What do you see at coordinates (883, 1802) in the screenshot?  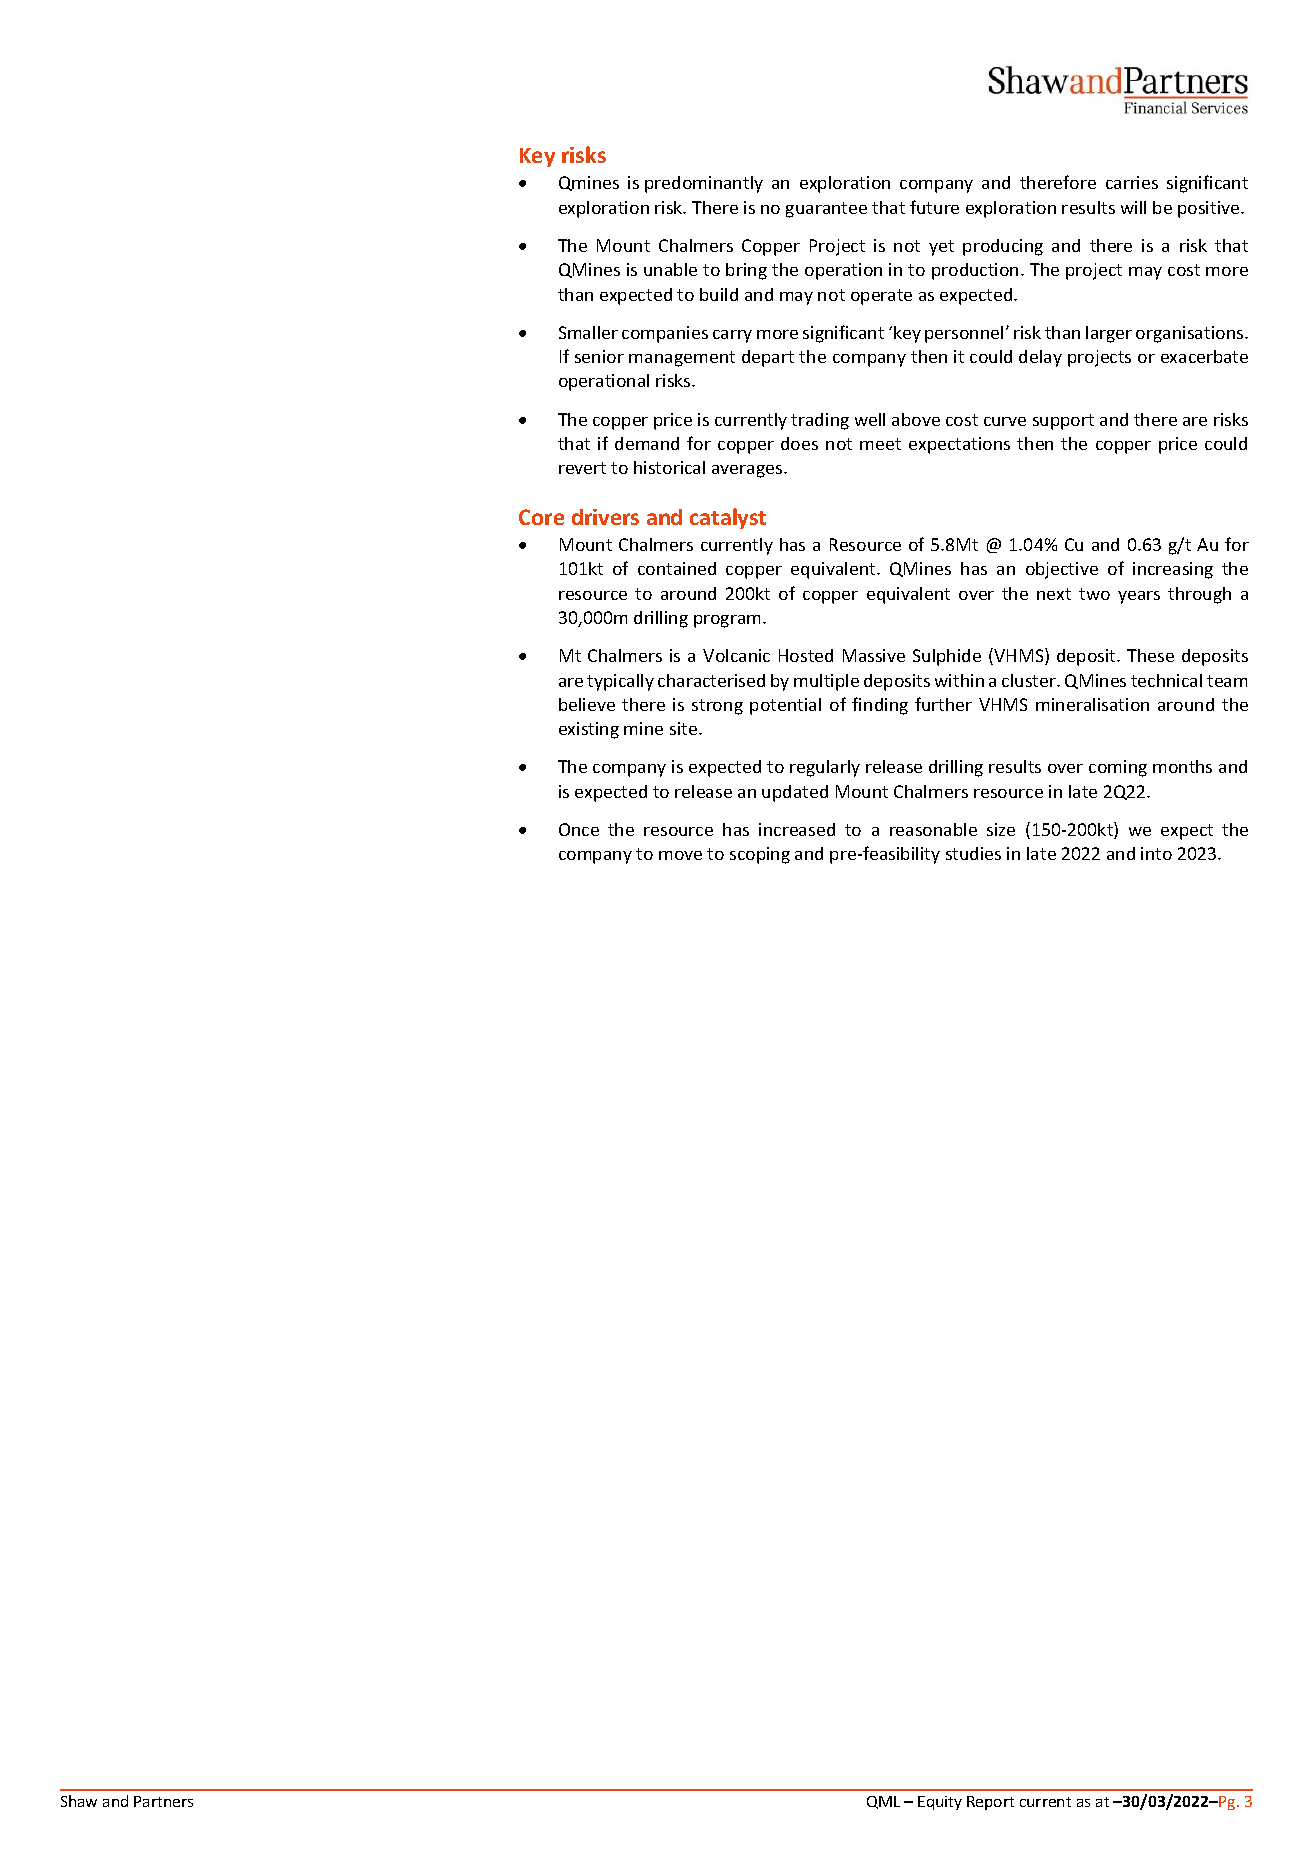 I see `QML` at bounding box center [883, 1802].
